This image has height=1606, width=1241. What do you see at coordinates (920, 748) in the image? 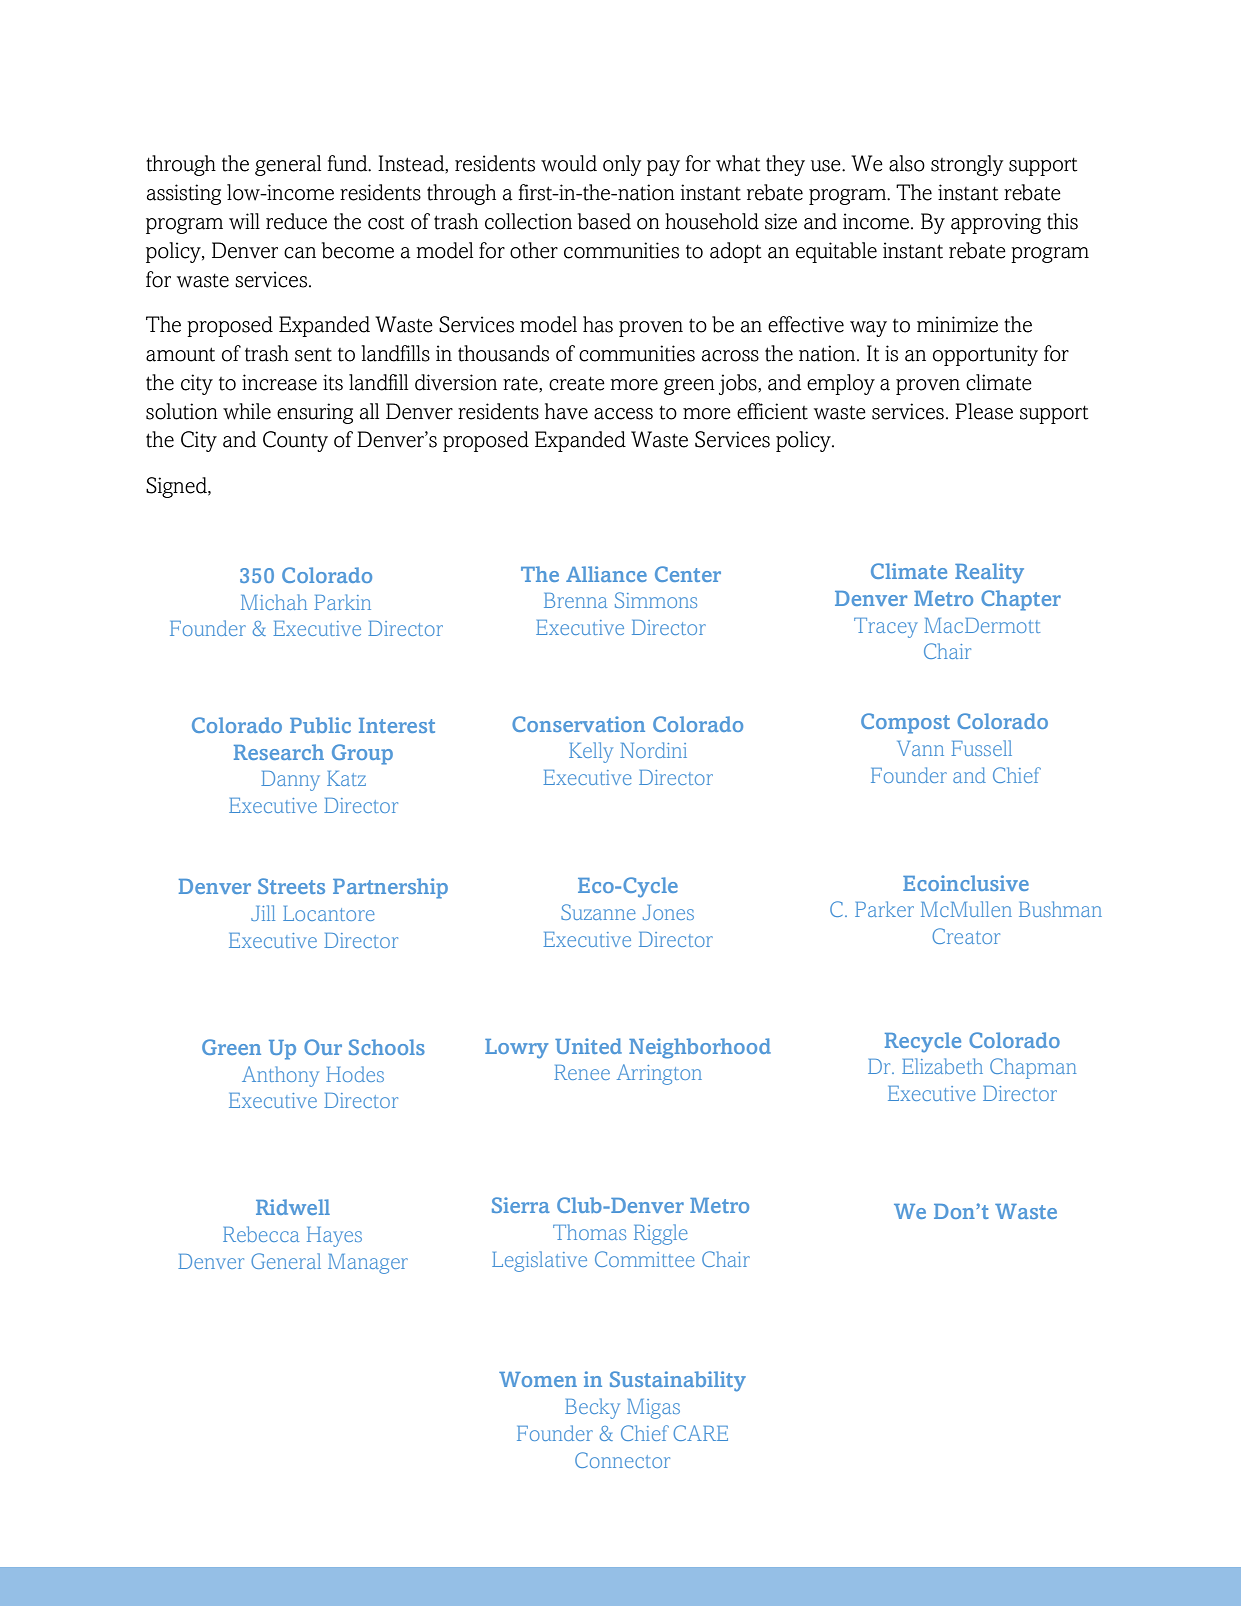
I see `Vann` at bounding box center [920, 748].
